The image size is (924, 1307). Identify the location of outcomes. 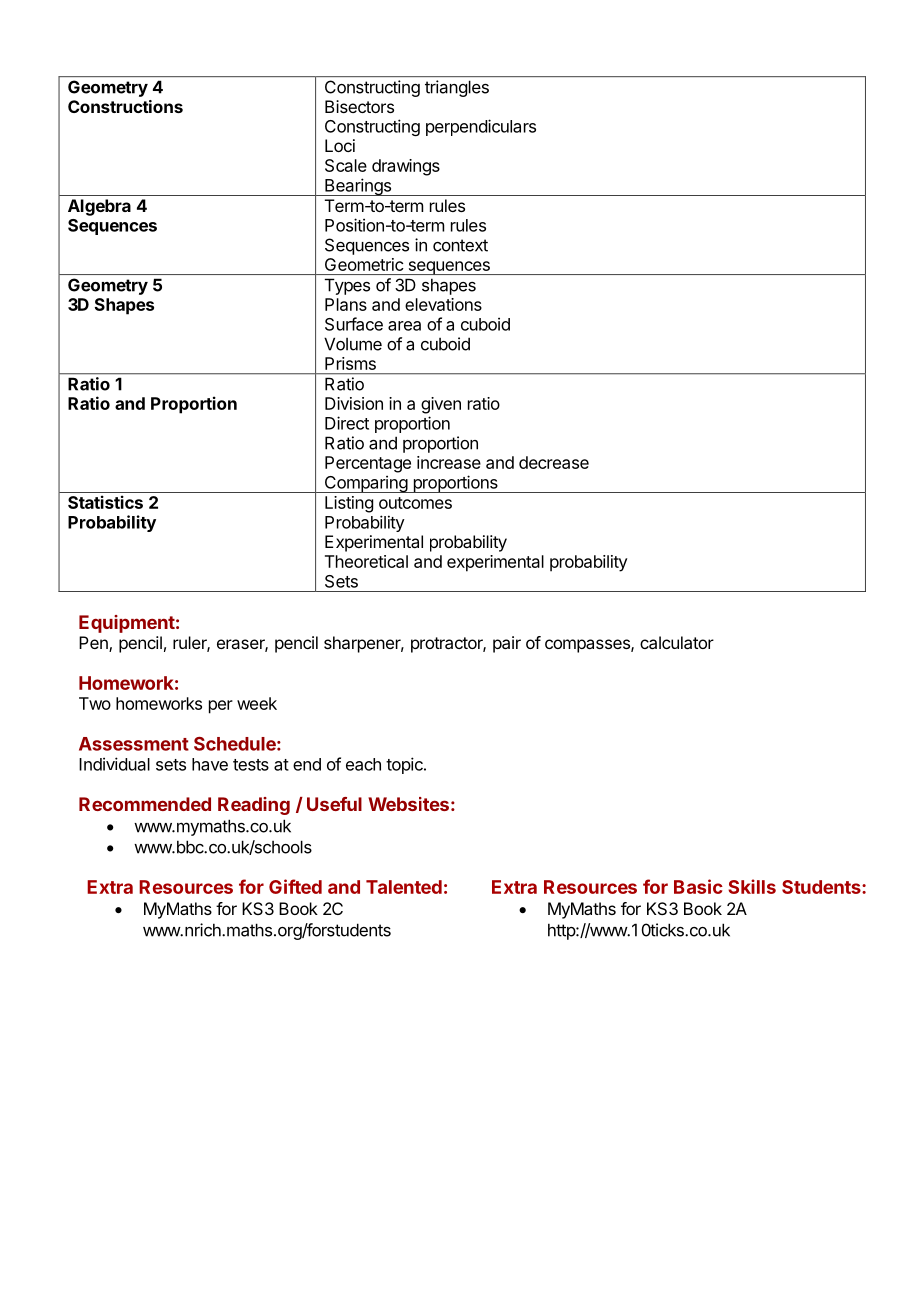
(415, 503).
